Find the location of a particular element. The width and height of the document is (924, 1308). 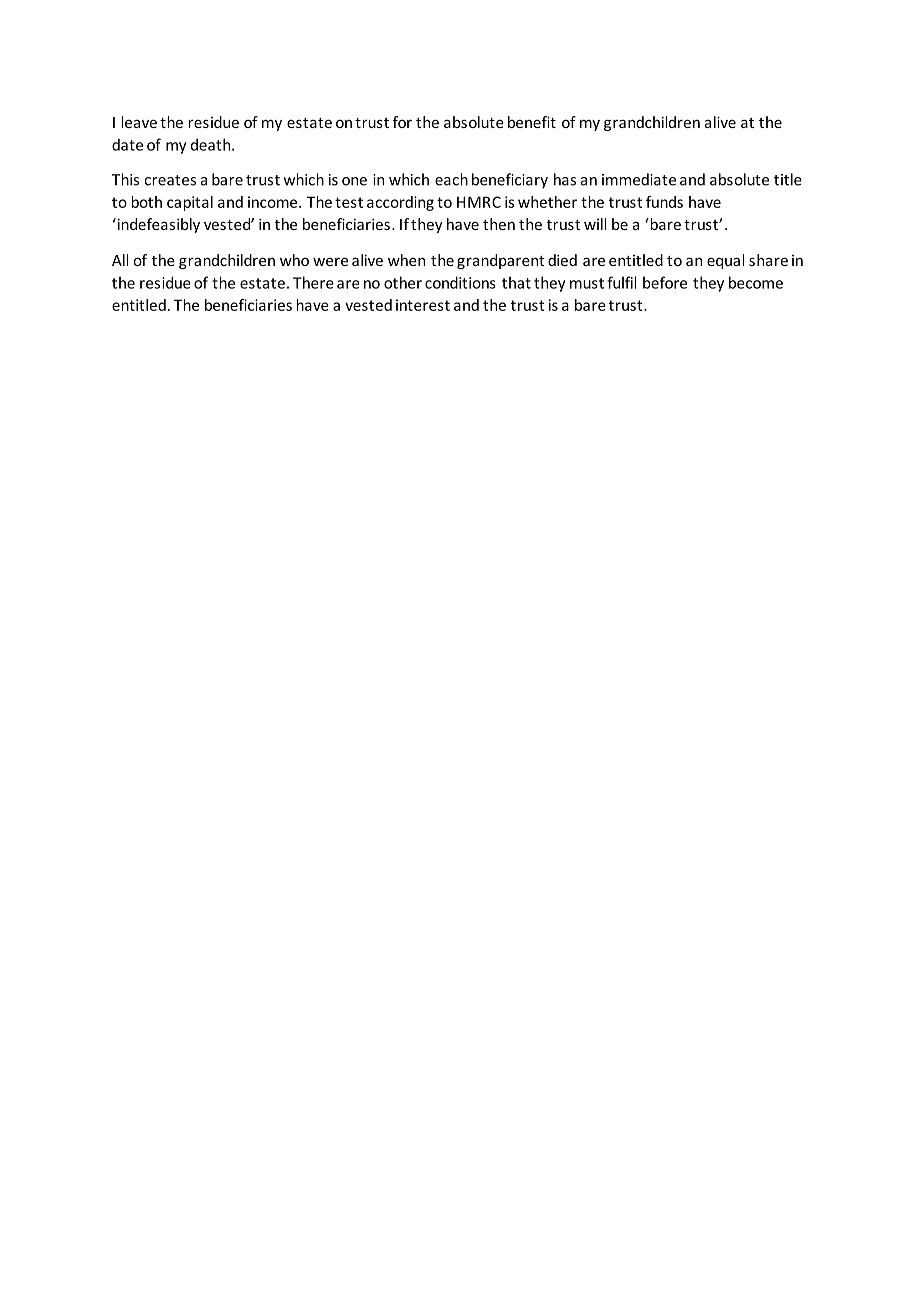

creates is located at coordinates (170, 180).
